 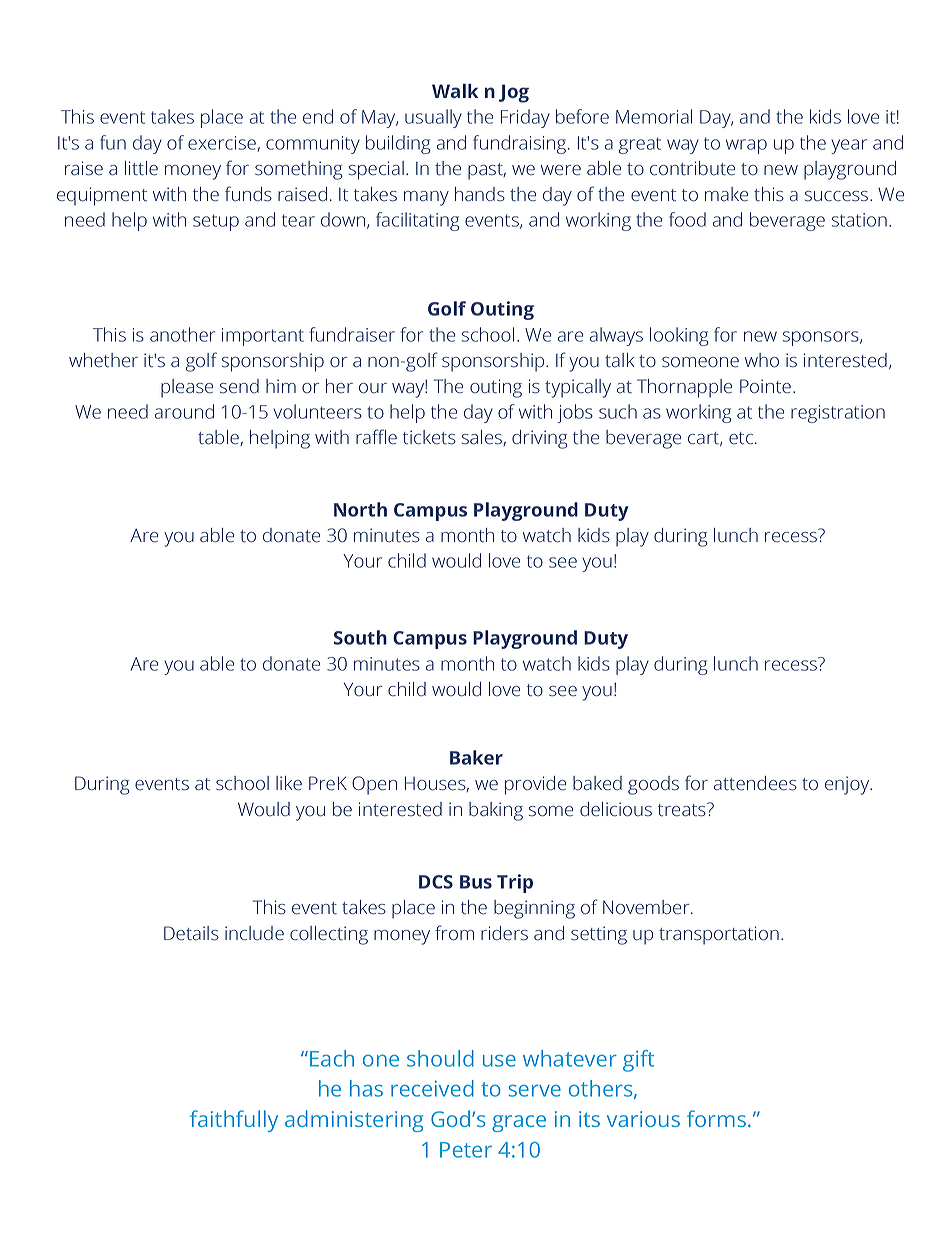 What do you see at coordinates (746, 146) in the screenshot?
I see `wrap` at bounding box center [746, 146].
